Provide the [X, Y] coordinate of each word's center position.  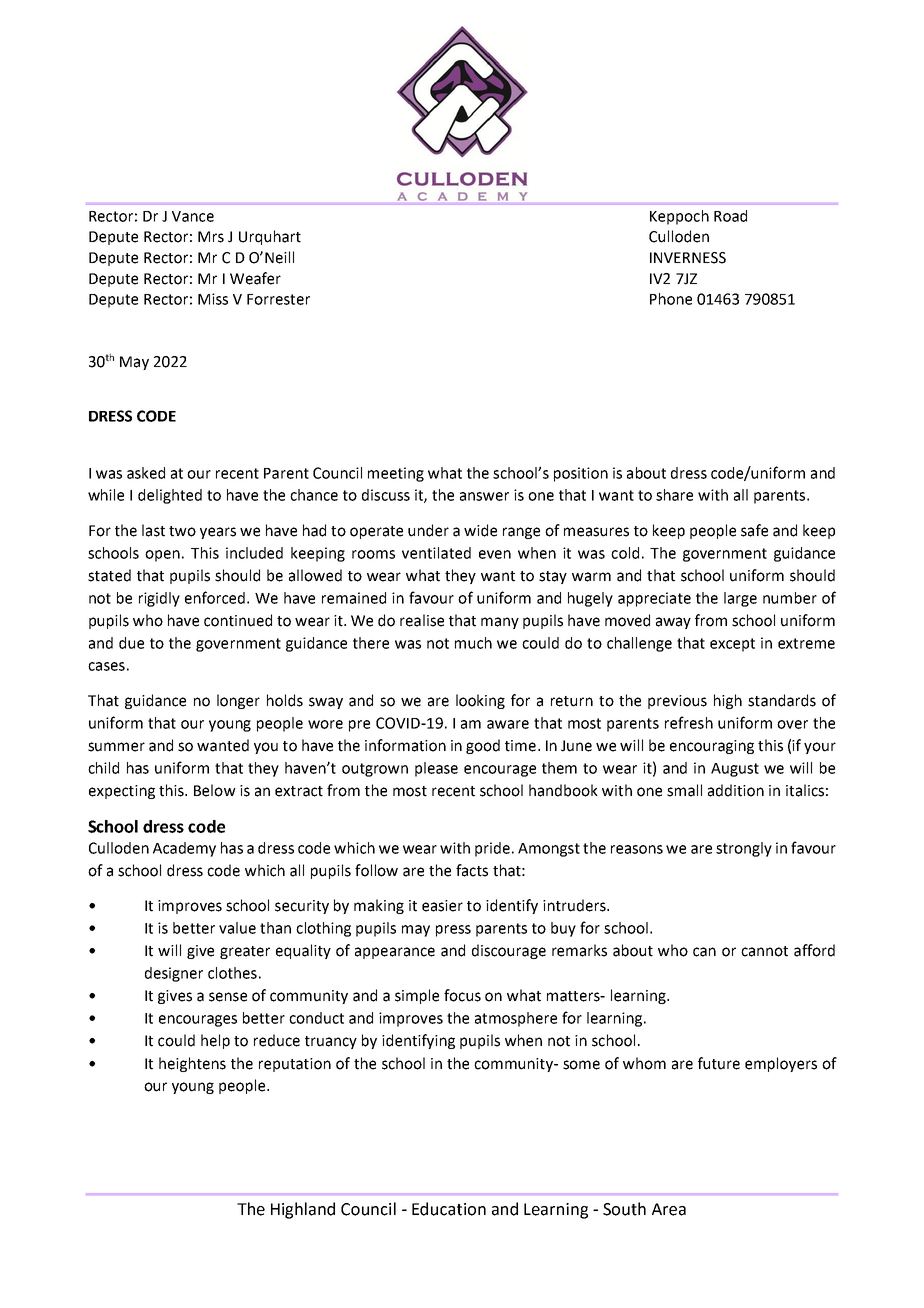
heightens [192, 1064]
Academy [184, 849]
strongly [744, 849]
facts [472, 870]
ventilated [436, 553]
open [162, 556]
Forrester [278, 299]
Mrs [211, 237]
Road [730, 216]
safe [754, 530]
